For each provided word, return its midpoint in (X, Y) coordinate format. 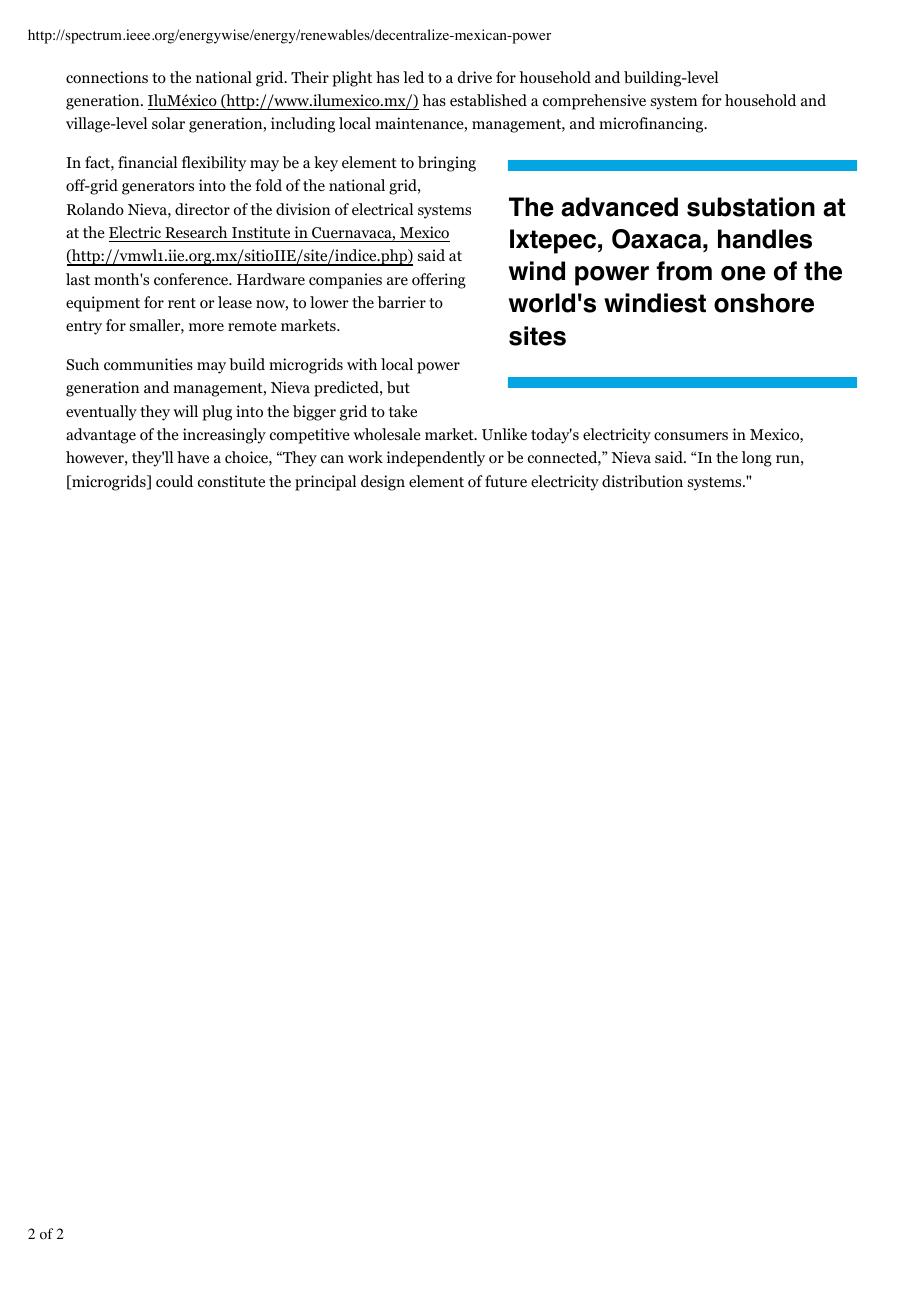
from (684, 271)
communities (148, 364)
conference (192, 279)
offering (439, 281)
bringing (447, 164)
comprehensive (594, 102)
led (413, 77)
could (174, 481)
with (362, 364)
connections (107, 77)
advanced (619, 207)
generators (158, 188)
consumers (691, 436)
